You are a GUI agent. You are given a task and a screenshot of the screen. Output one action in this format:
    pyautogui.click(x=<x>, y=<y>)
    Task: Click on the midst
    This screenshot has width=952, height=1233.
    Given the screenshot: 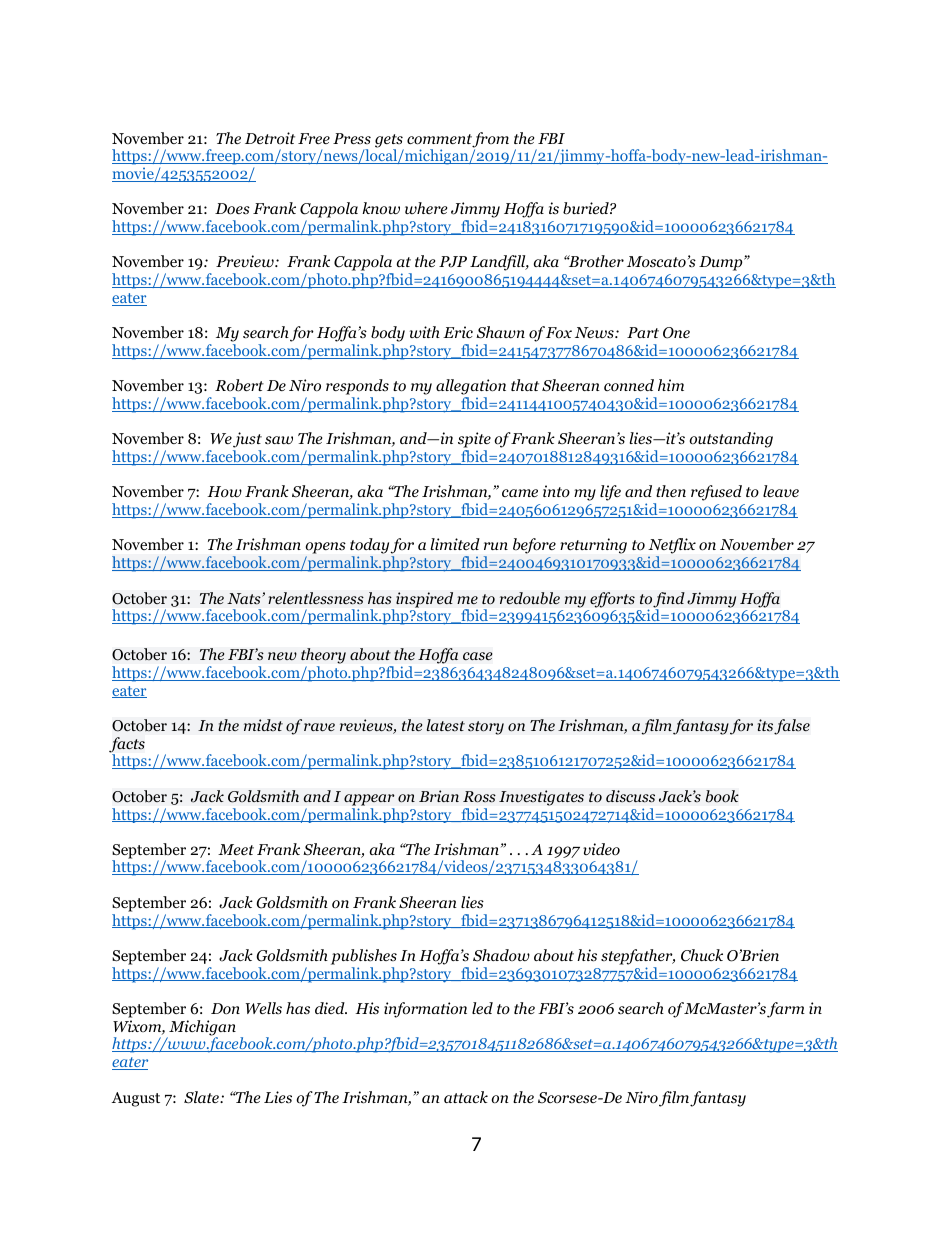 What is the action you would take?
    pyautogui.click(x=263, y=725)
